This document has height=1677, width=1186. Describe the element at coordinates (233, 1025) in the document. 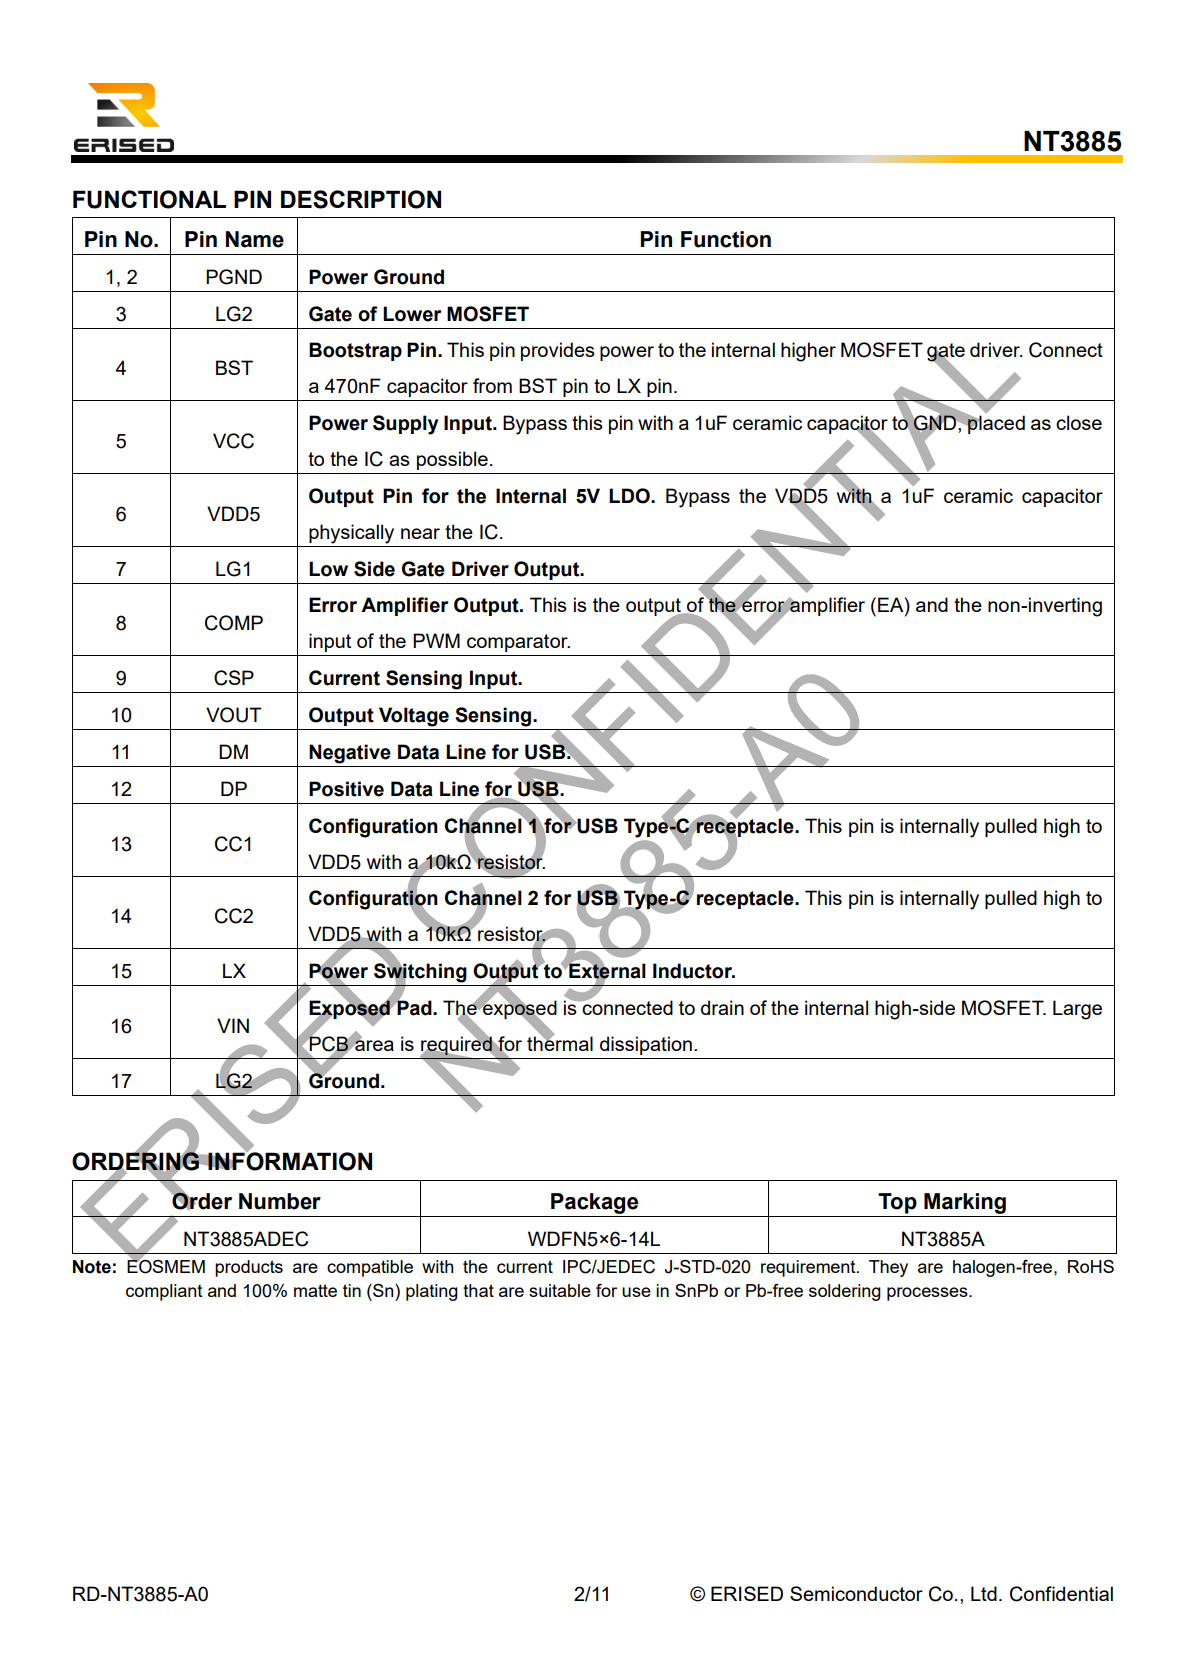

I see `VIN` at that location.
